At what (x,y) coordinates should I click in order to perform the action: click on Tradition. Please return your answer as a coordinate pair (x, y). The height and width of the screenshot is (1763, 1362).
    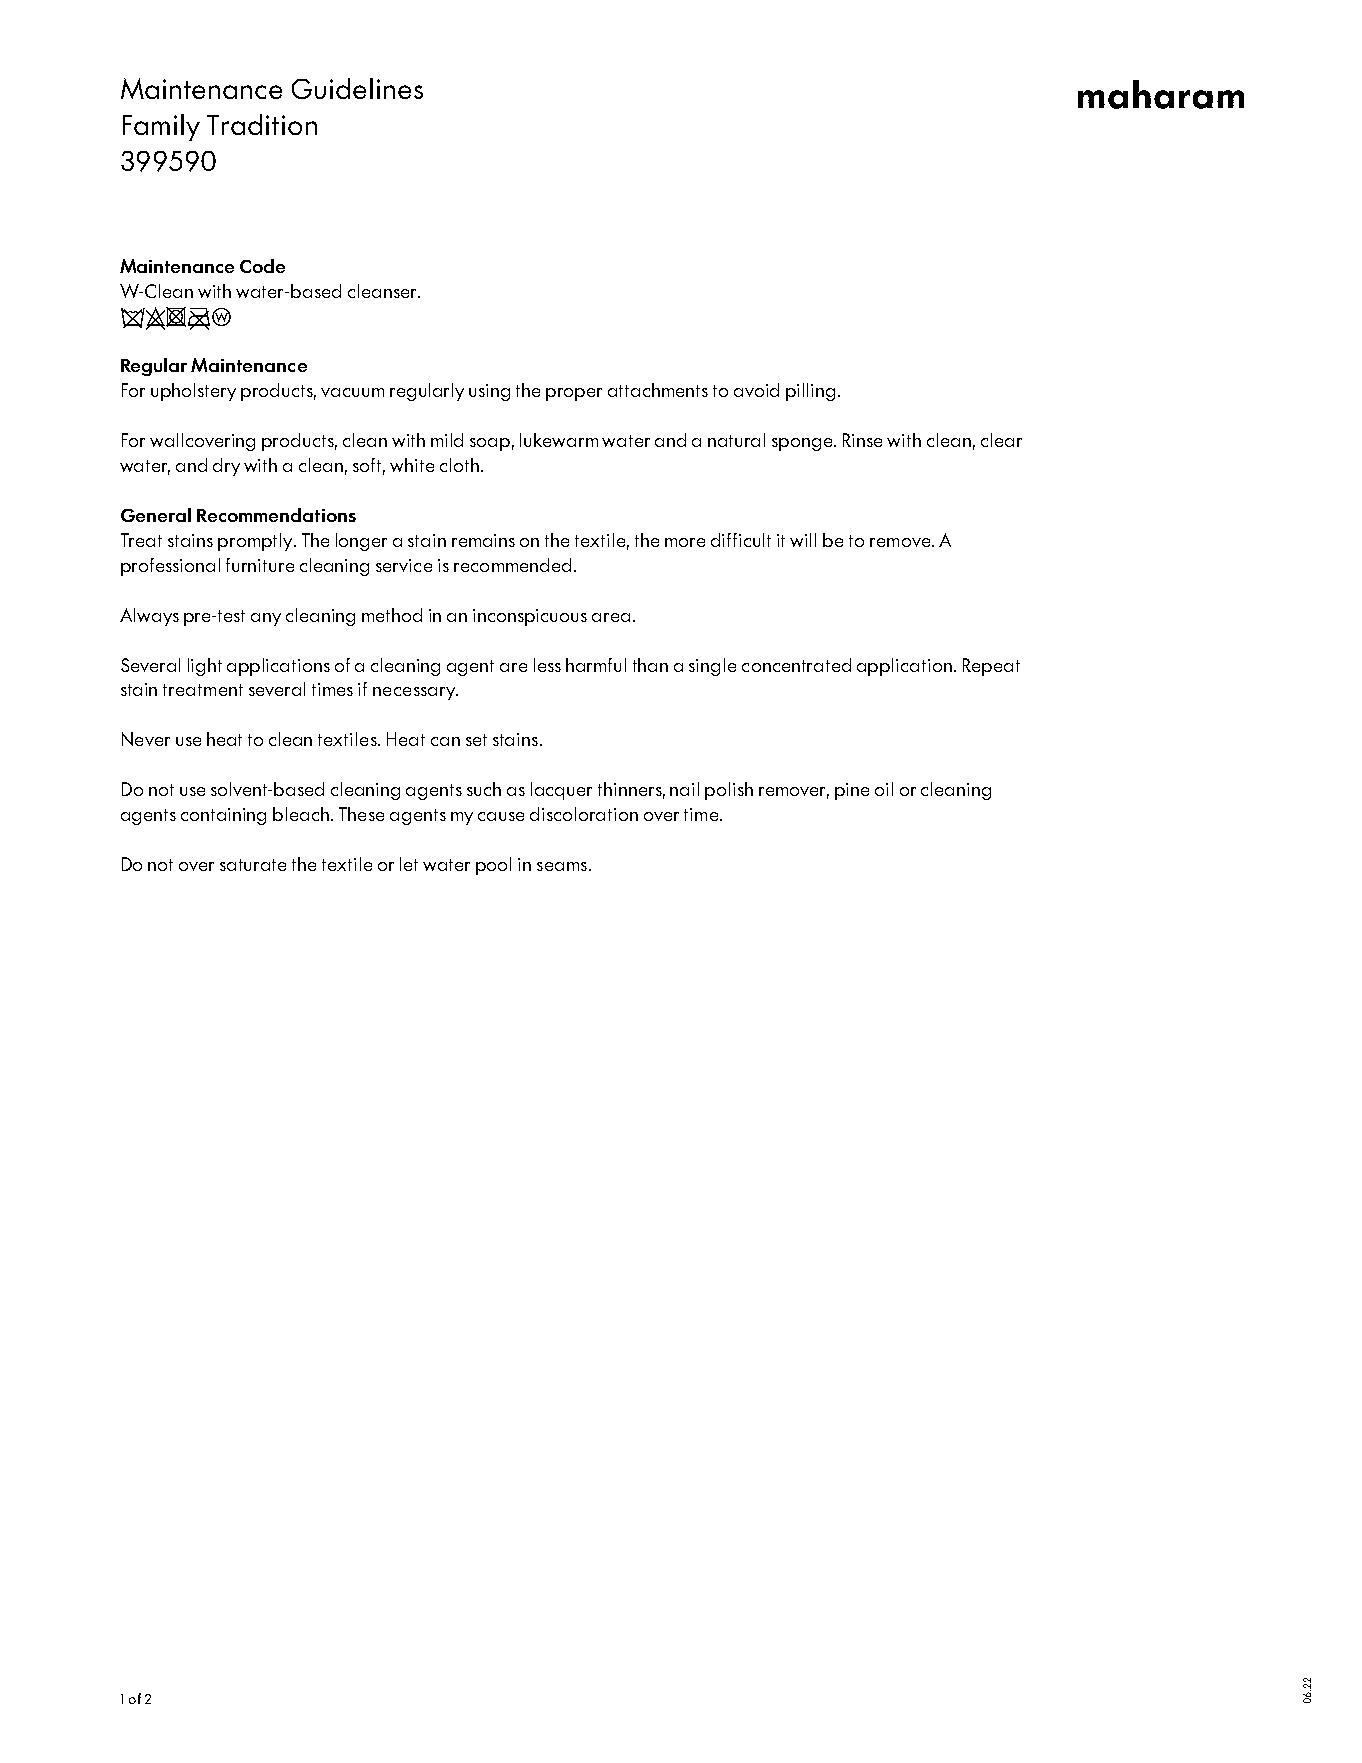
    Looking at the image, I should click on (262, 124).
